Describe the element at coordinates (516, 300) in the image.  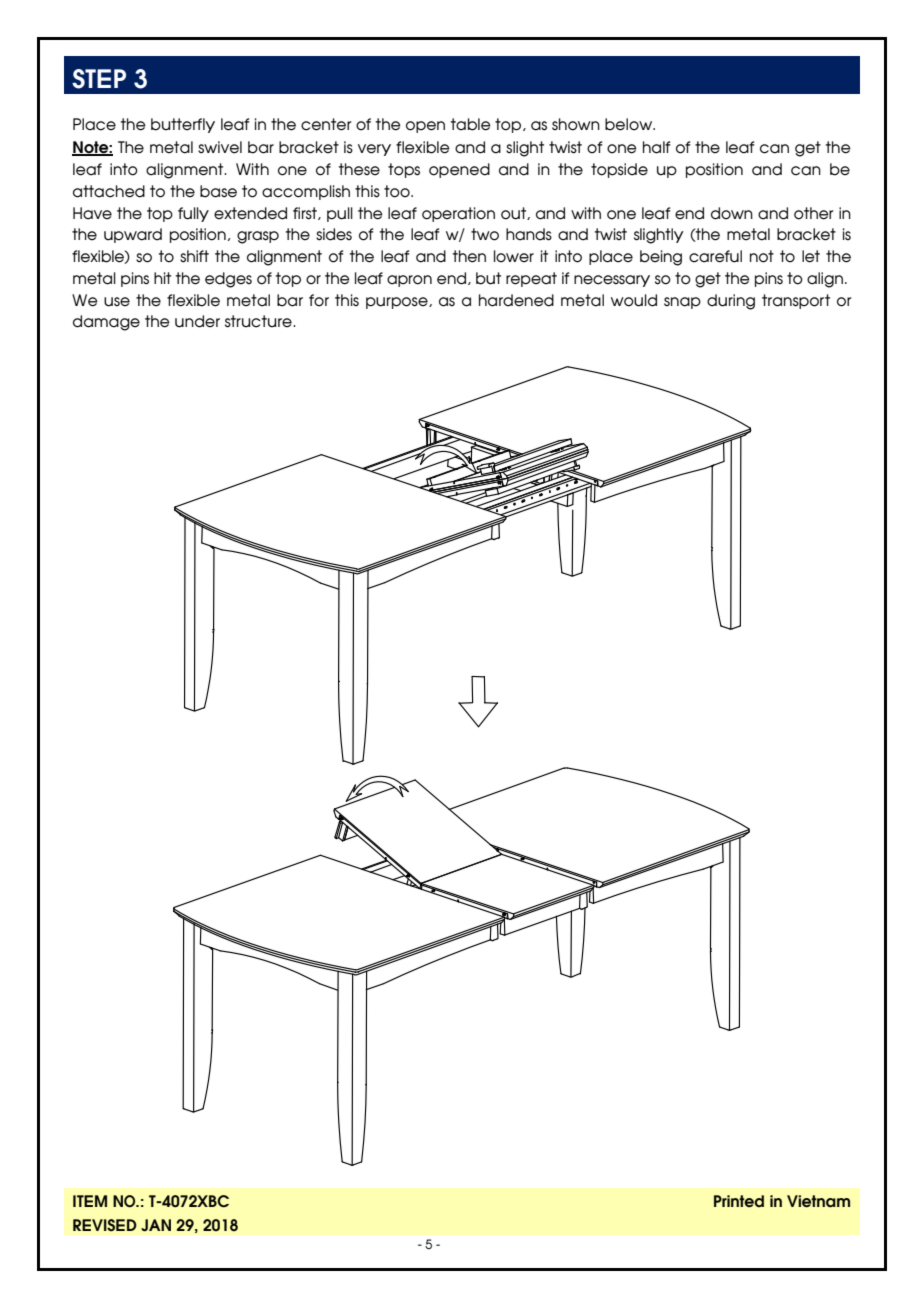
I see `hardened` at that location.
